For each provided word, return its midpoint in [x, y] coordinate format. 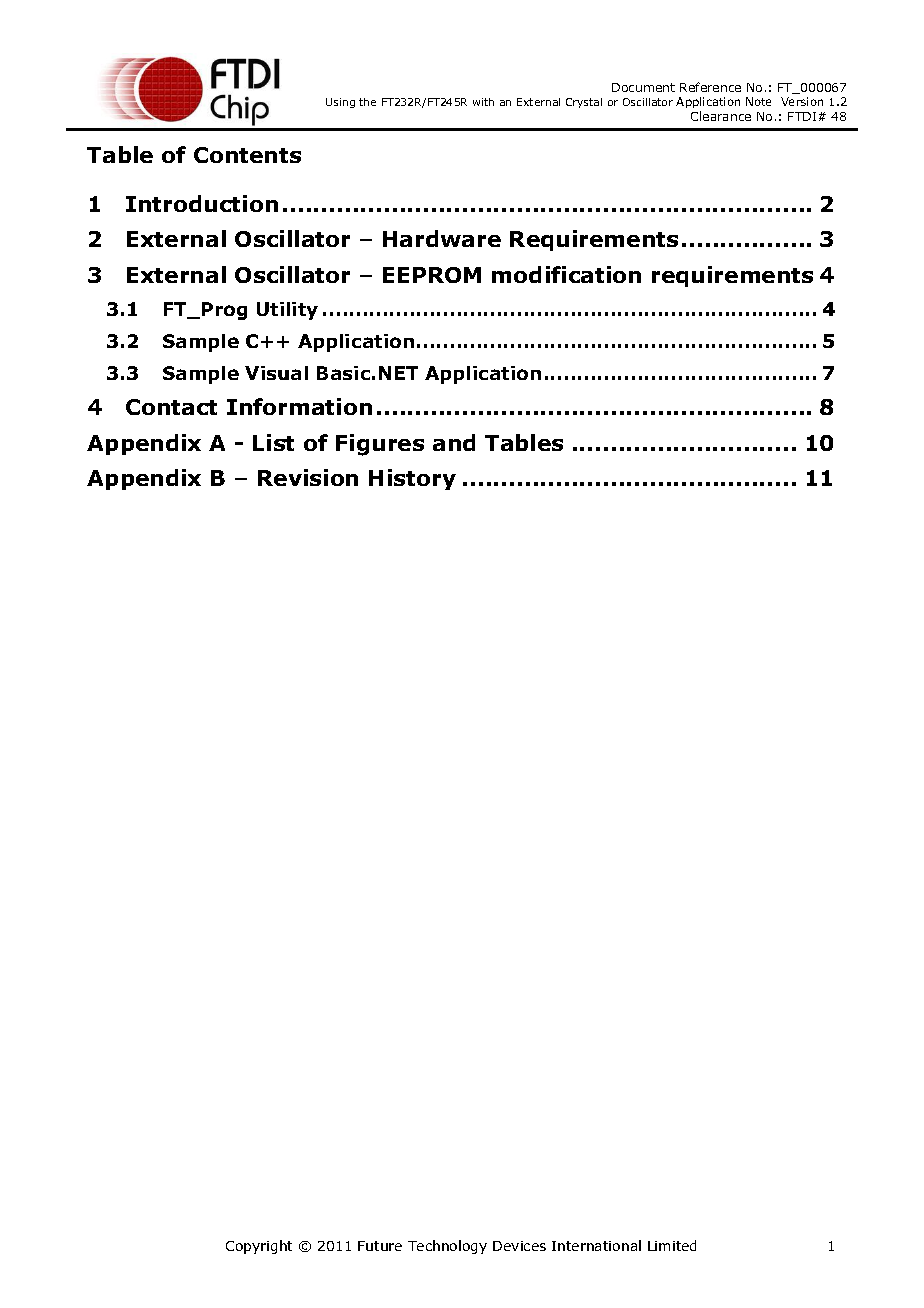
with [483, 102]
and [454, 442]
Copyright [259, 1247]
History [412, 479]
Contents [247, 155]
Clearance [721, 116]
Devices [519, 1246]
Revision [308, 477]
